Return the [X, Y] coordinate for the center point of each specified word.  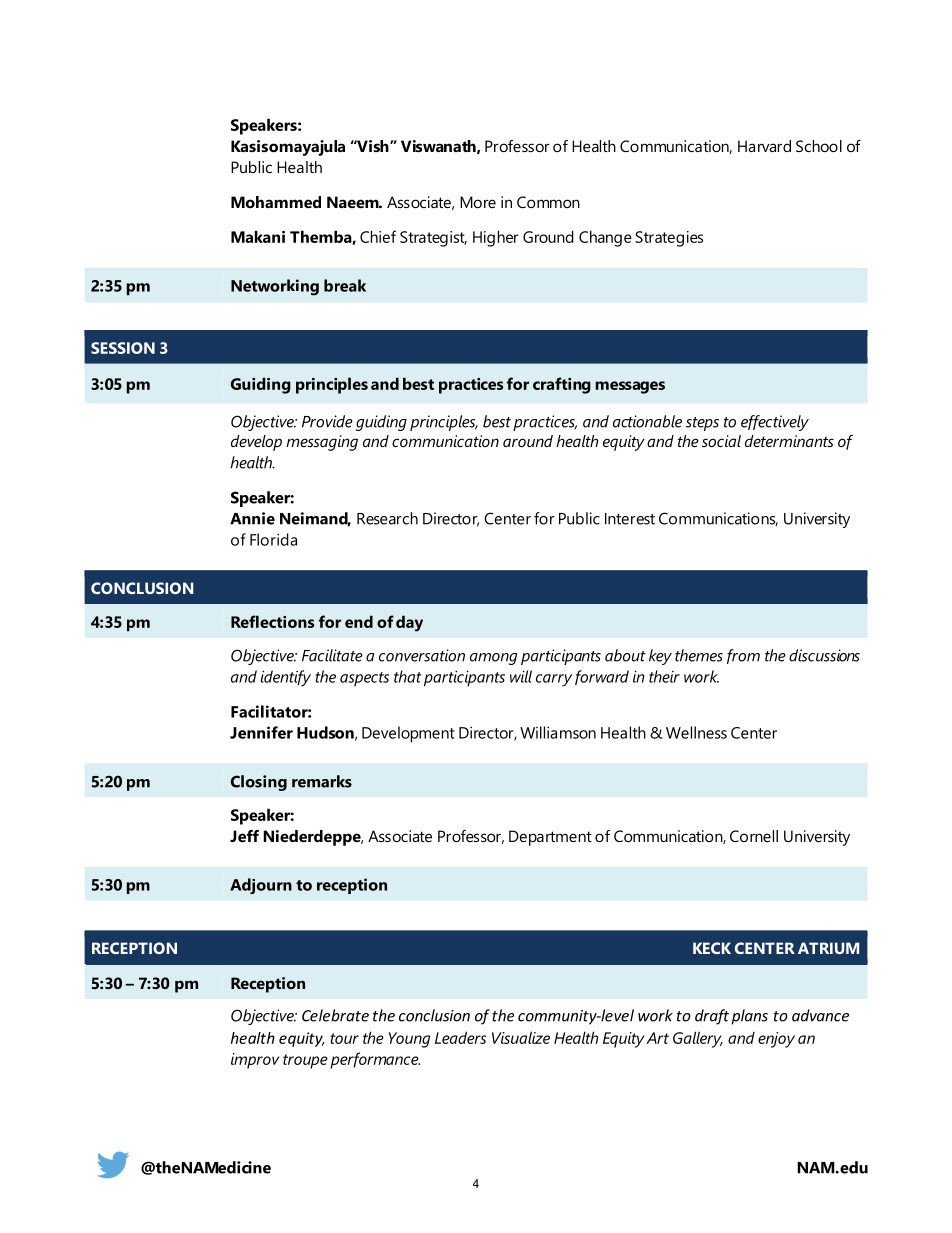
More [478, 202]
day [409, 623]
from [743, 656]
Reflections [272, 621]
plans [749, 1017]
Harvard [764, 146]
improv [255, 1061]
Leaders [460, 1037]
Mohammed [276, 202]
